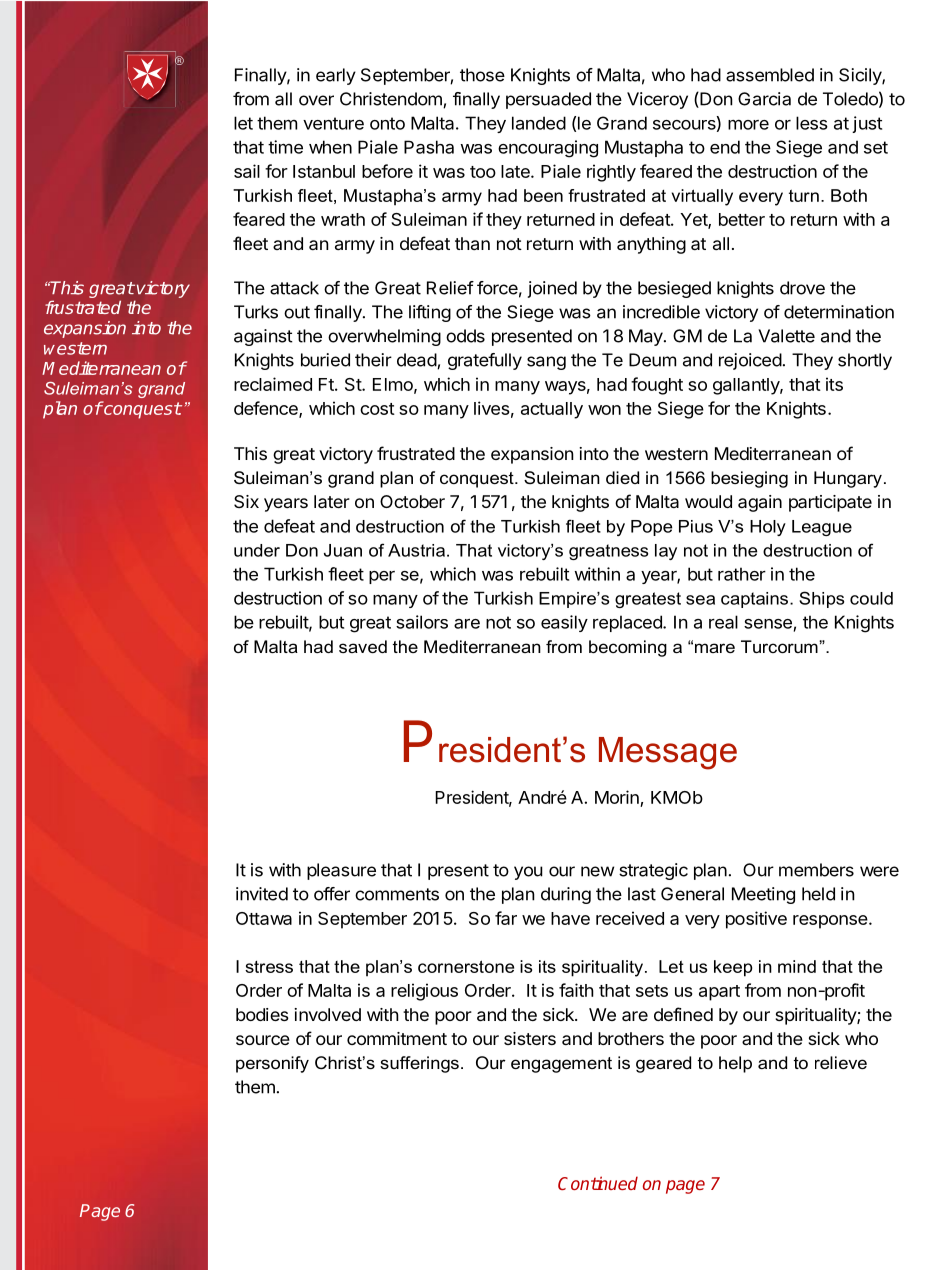 The height and width of the document is (1270, 952). What do you see at coordinates (841, 1062) in the document?
I see `relieve` at bounding box center [841, 1062].
